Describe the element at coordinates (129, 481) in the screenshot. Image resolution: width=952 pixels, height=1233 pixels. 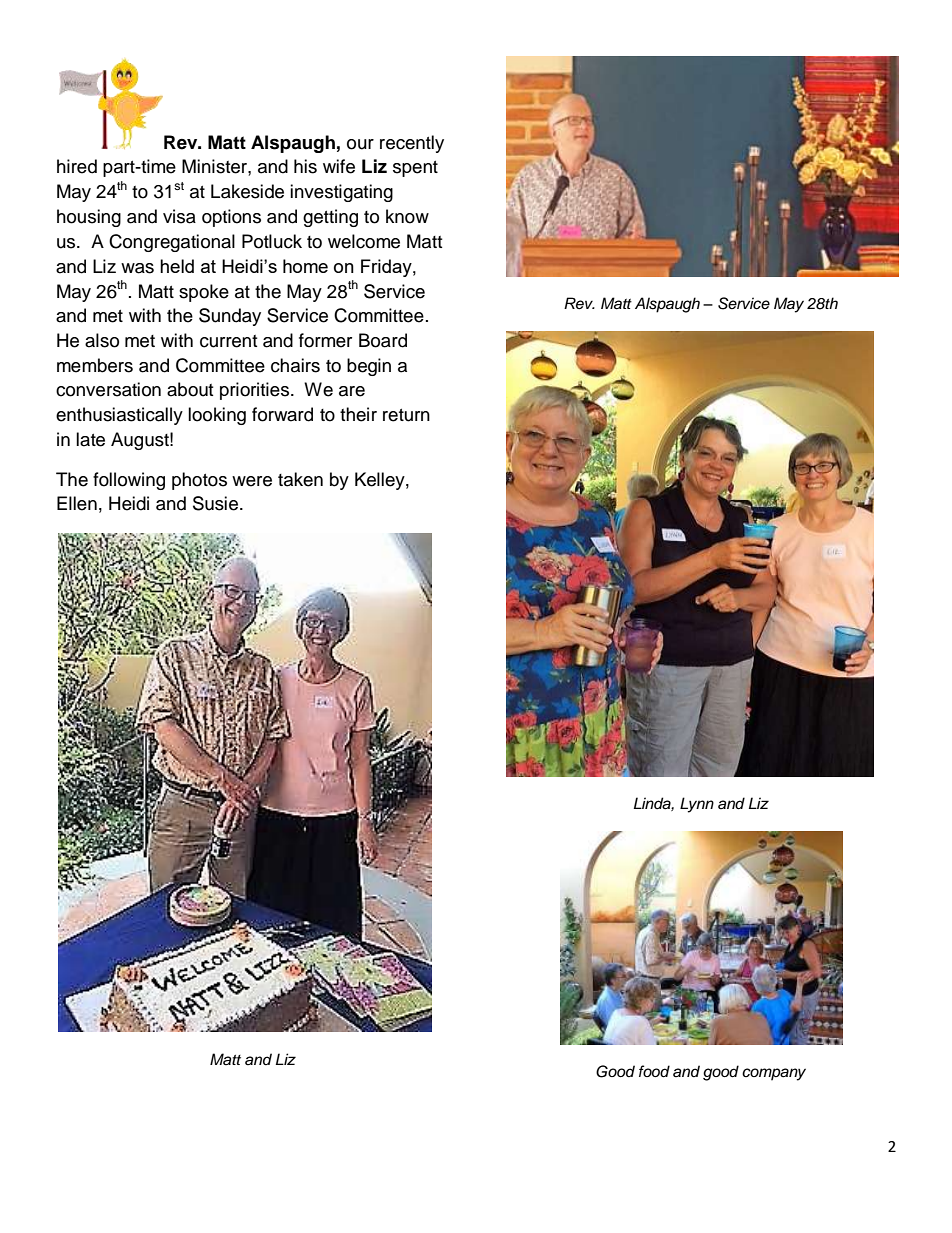
I see `following` at that location.
